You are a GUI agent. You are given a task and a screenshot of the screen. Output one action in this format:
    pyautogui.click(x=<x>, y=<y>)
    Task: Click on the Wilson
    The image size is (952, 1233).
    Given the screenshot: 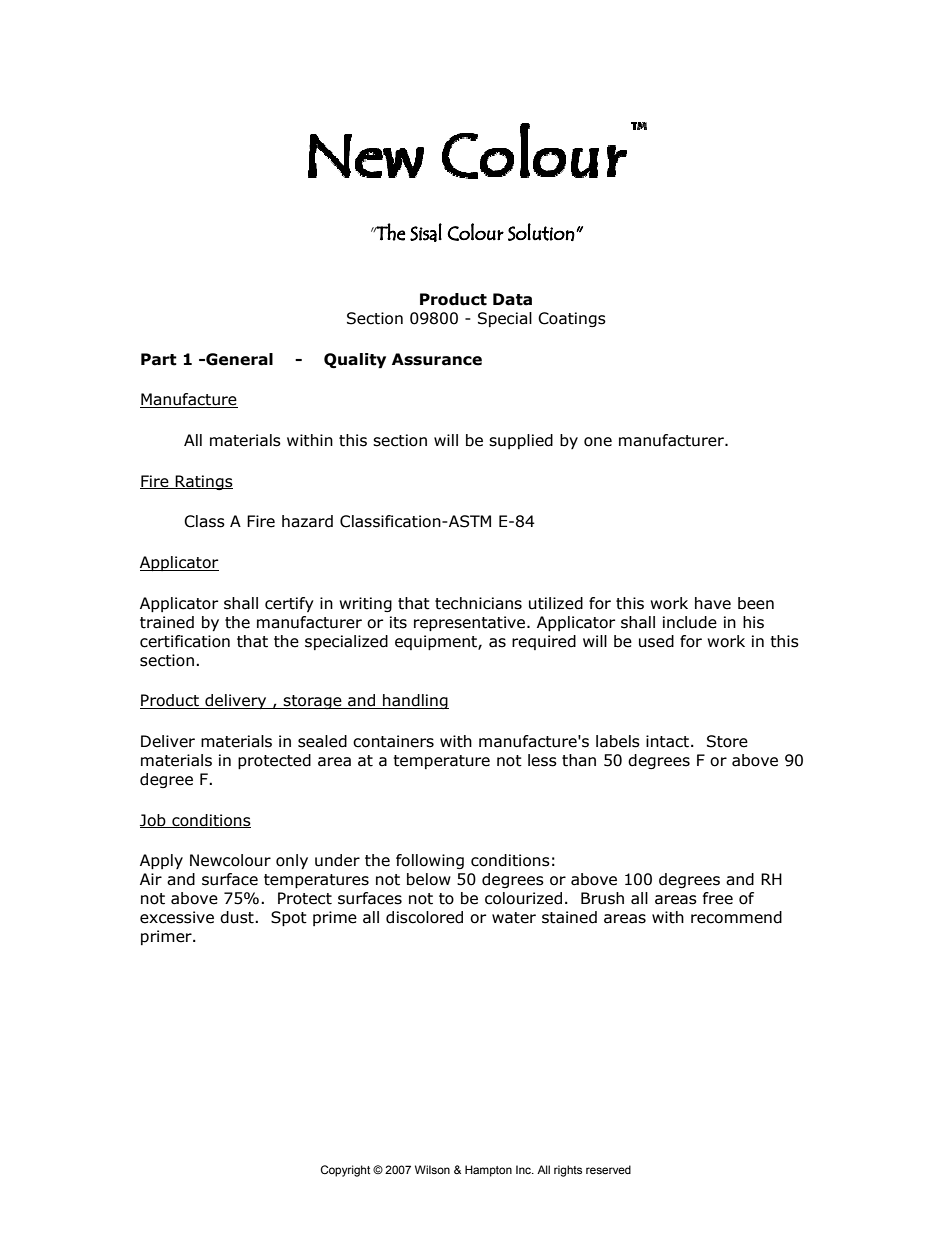 What is the action you would take?
    pyautogui.click(x=432, y=1169)
